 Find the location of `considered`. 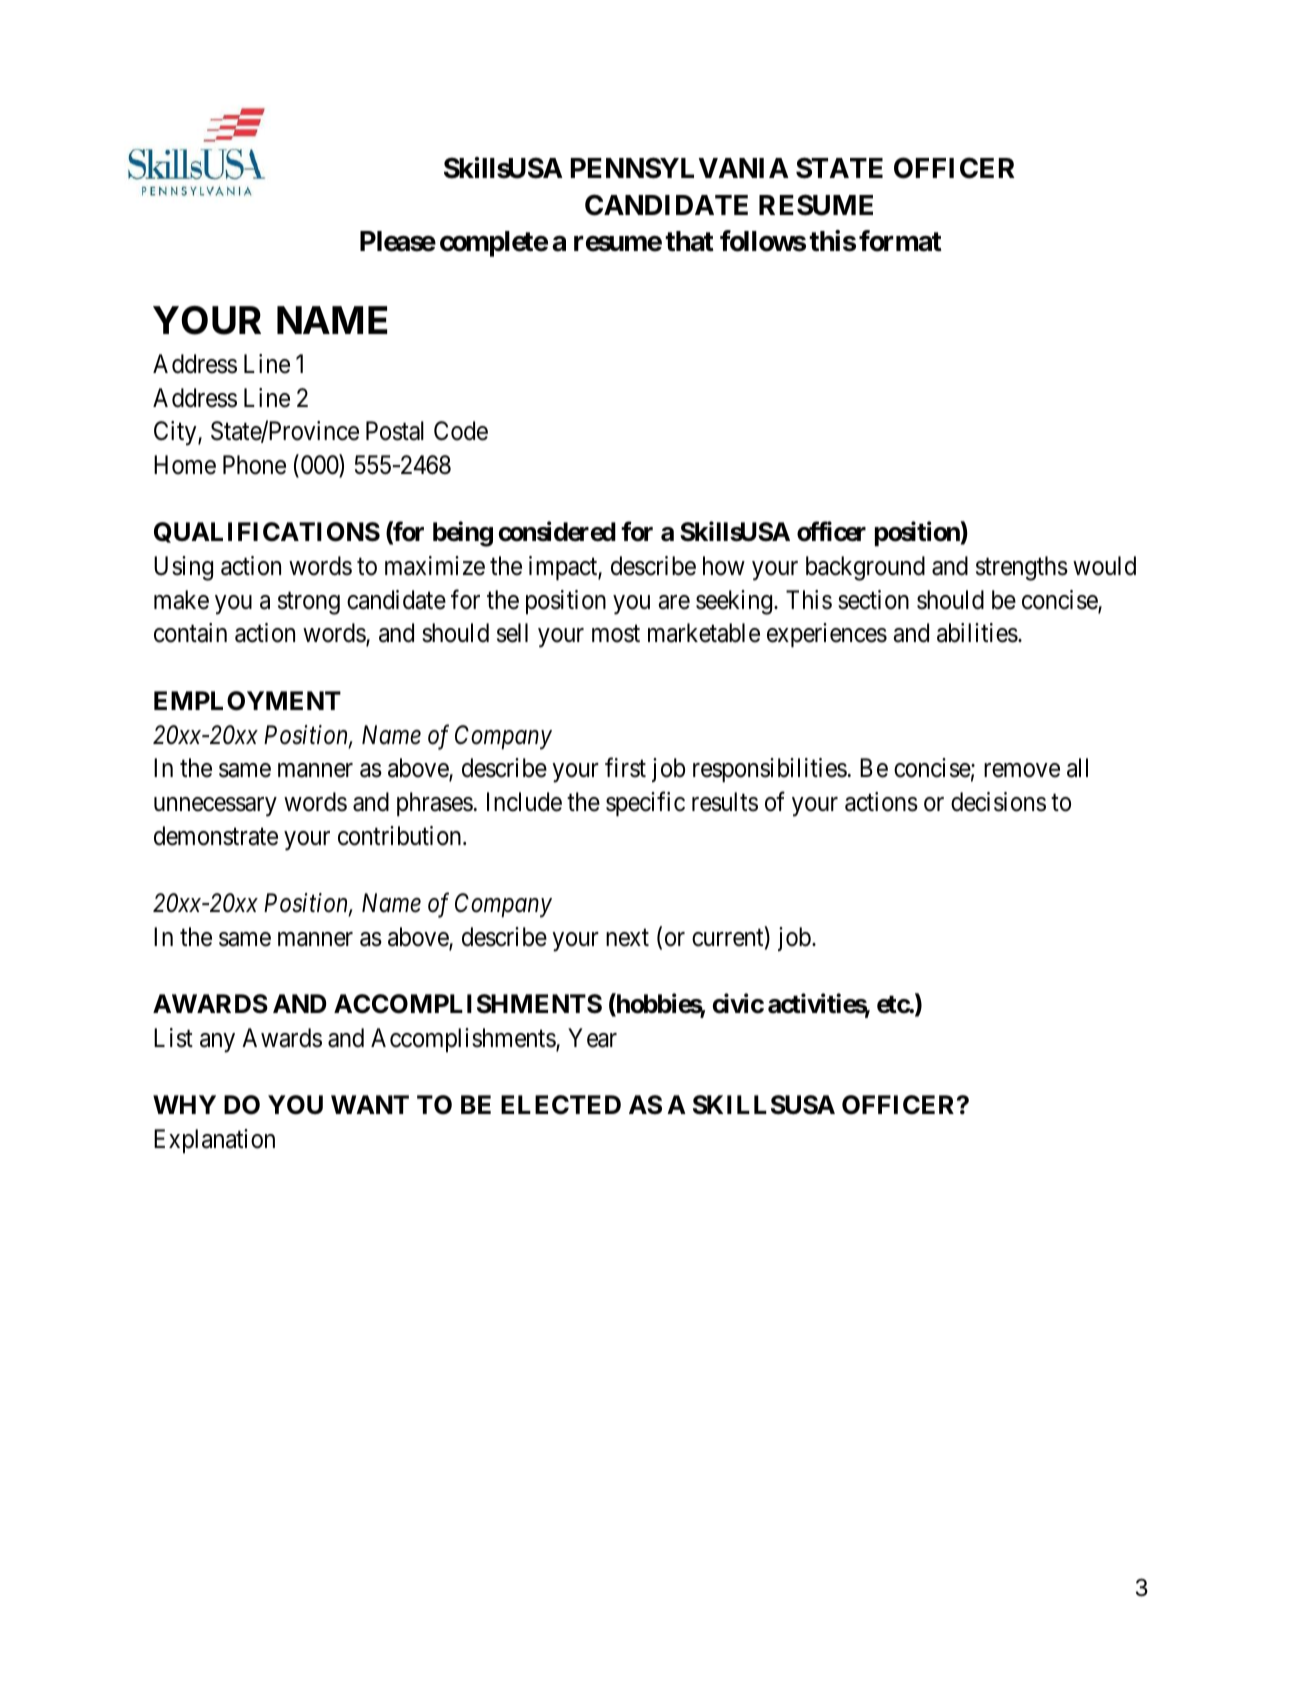

considered is located at coordinates (557, 532).
